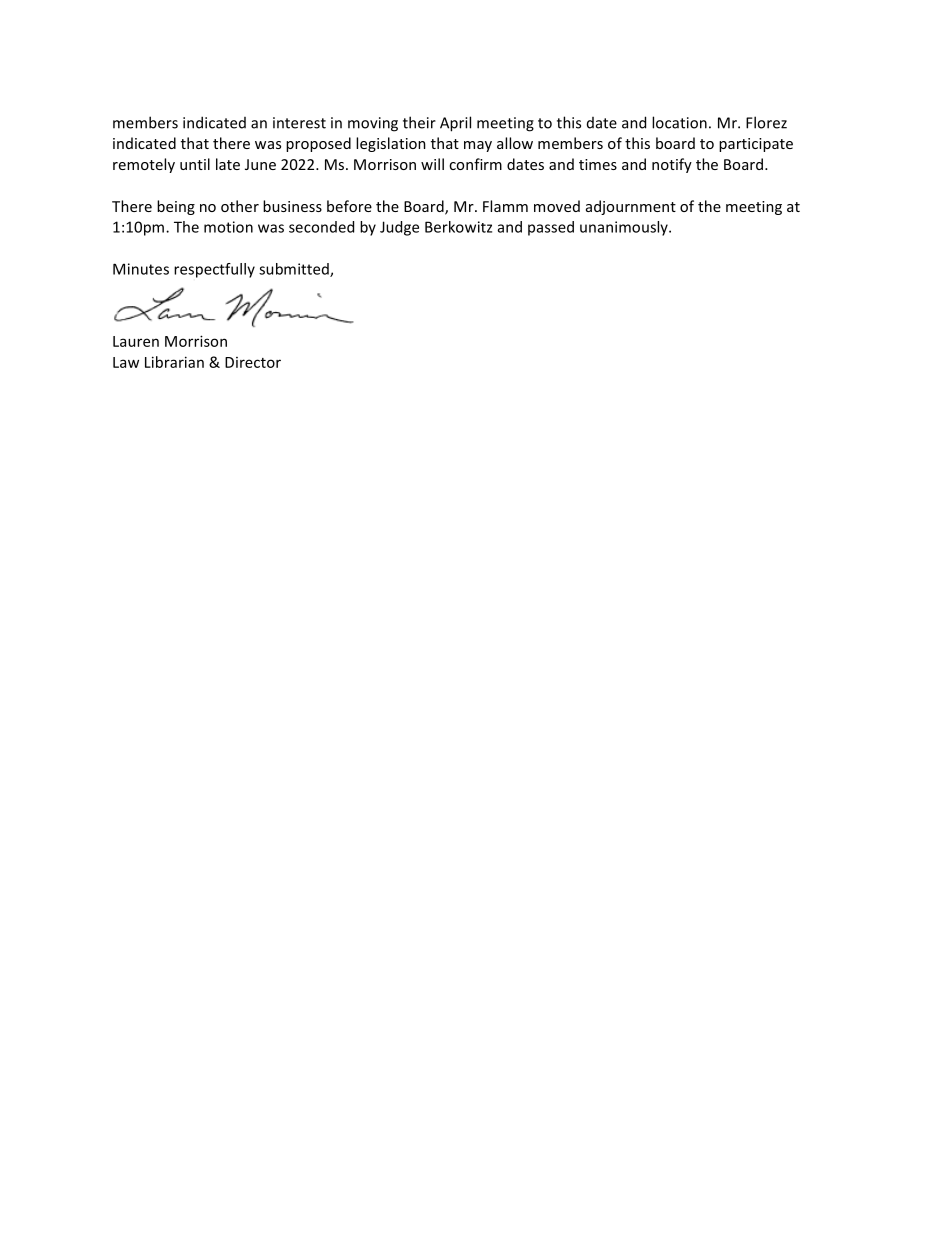 This screenshot has width=952, height=1233. I want to click on adjournment, so click(631, 207).
